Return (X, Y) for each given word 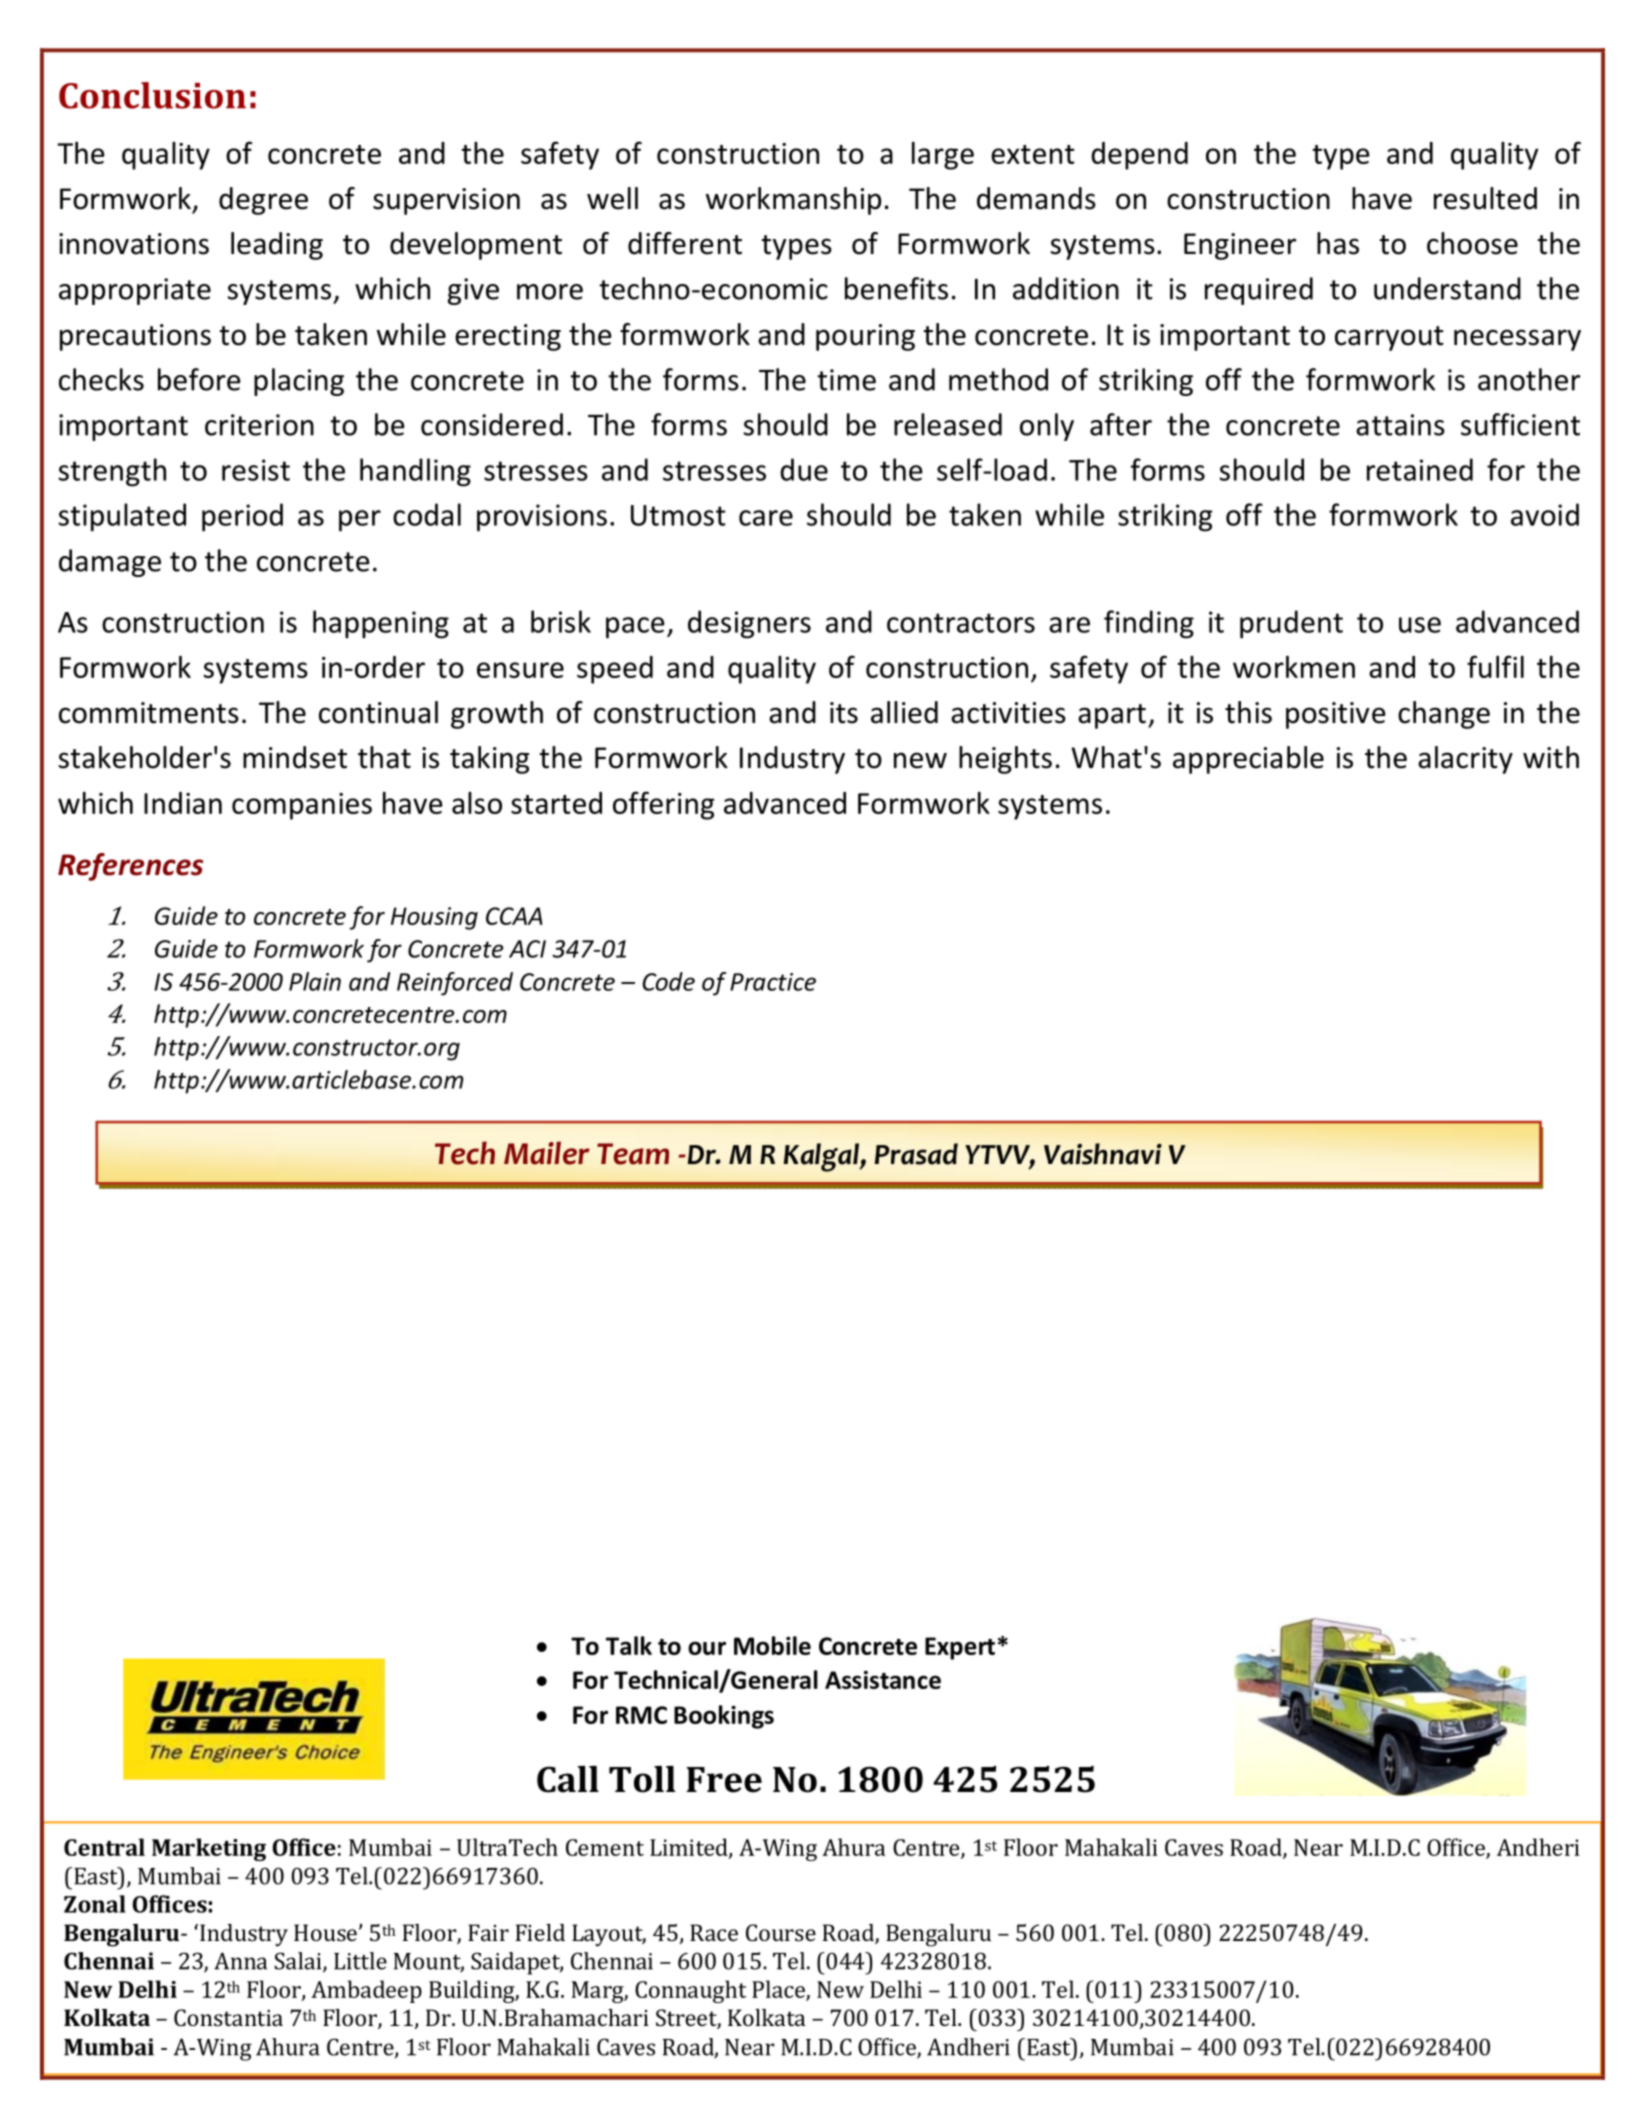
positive (1336, 715)
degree (263, 201)
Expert (960, 1648)
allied (904, 712)
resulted (1485, 198)
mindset (295, 757)
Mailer (547, 1153)
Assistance (883, 1680)
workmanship (793, 201)
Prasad (916, 1154)
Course (781, 1932)
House (325, 1932)
